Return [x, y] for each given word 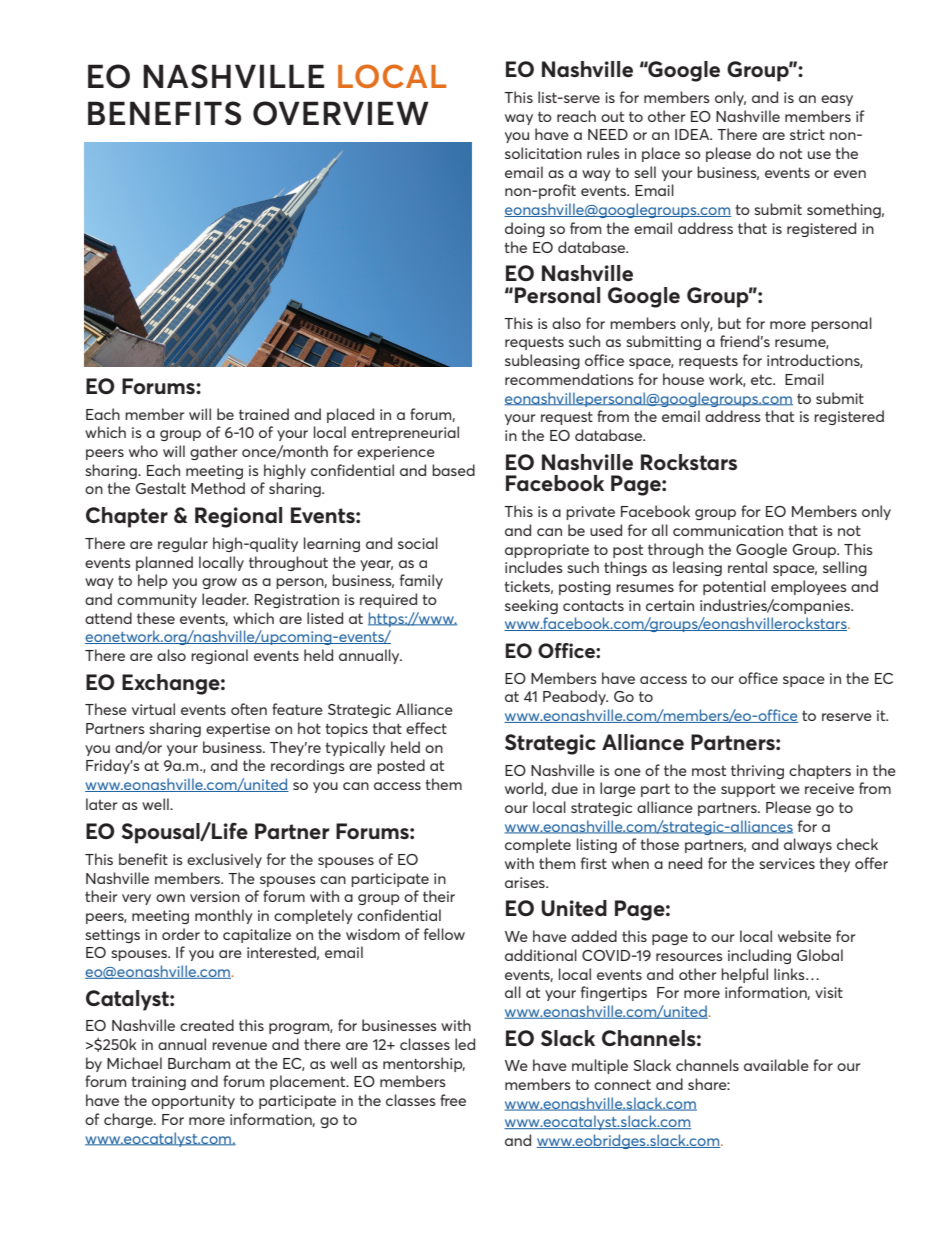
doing [525, 229]
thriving [757, 771]
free [453, 1100]
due [565, 788]
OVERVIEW [341, 113]
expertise [238, 730]
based [453, 470]
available [776, 1065]
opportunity [193, 1102]
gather [214, 452]
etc [762, 380]
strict [807, 134]
